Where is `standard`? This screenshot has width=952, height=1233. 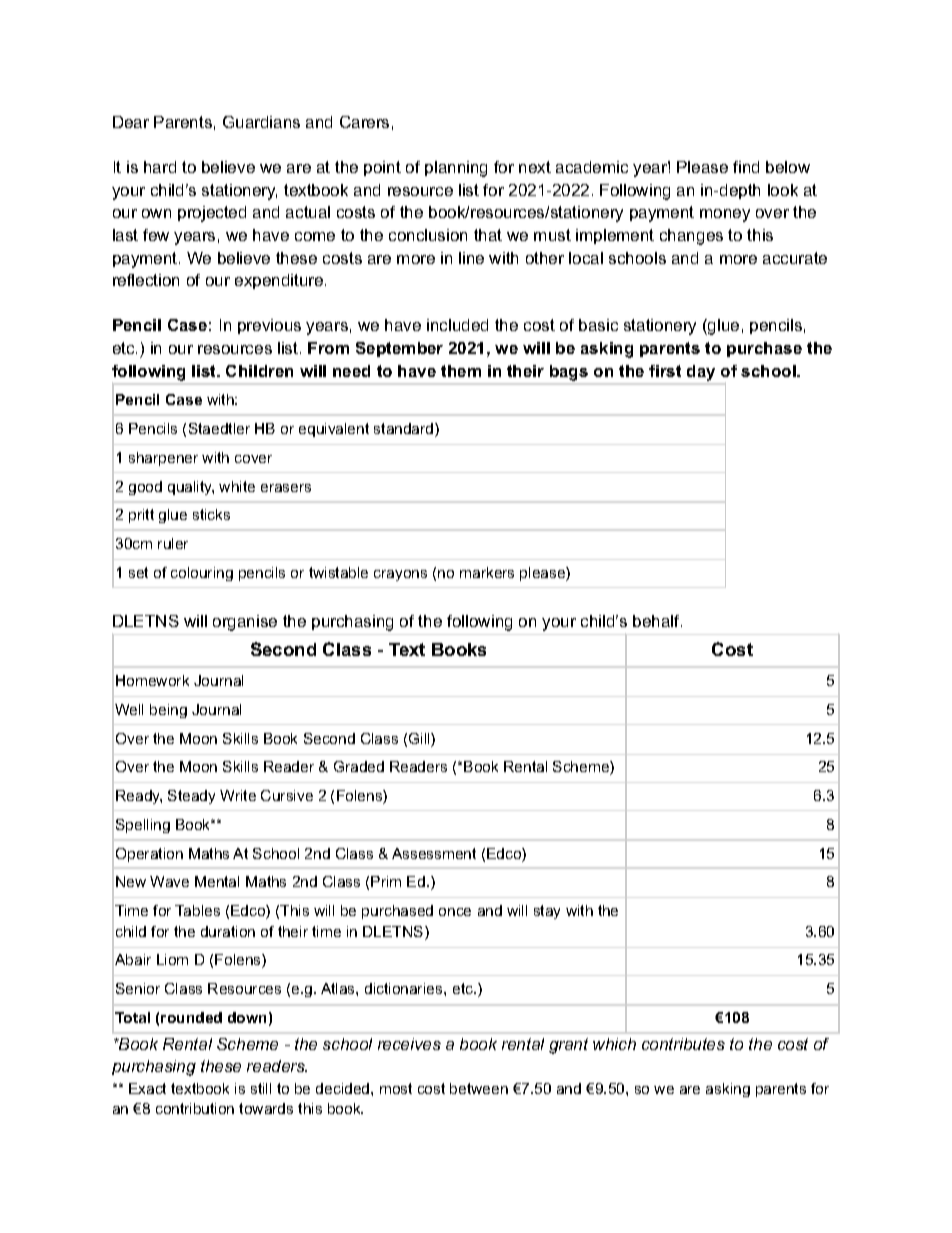 standard is located at coordinates (405, 430).
